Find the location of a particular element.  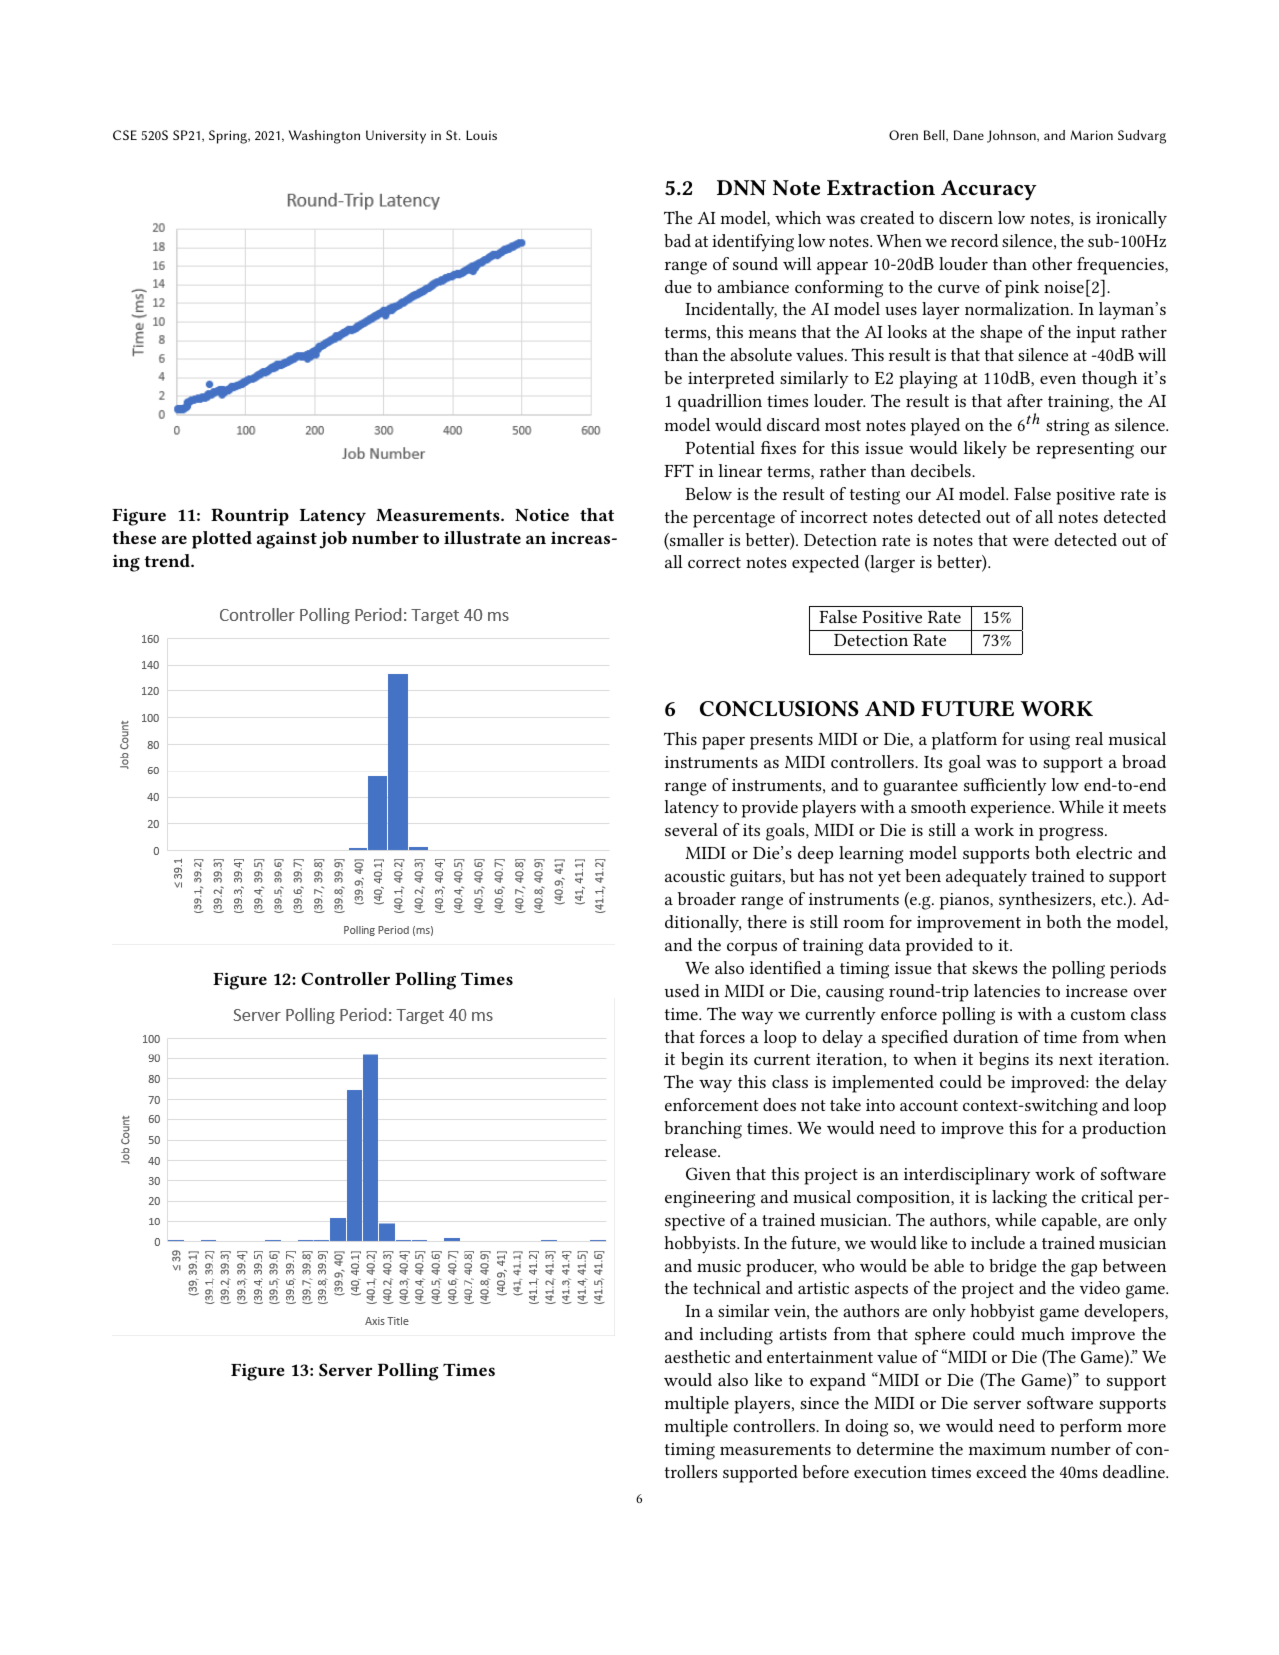

DNN is located at coordinates (741, 188).
